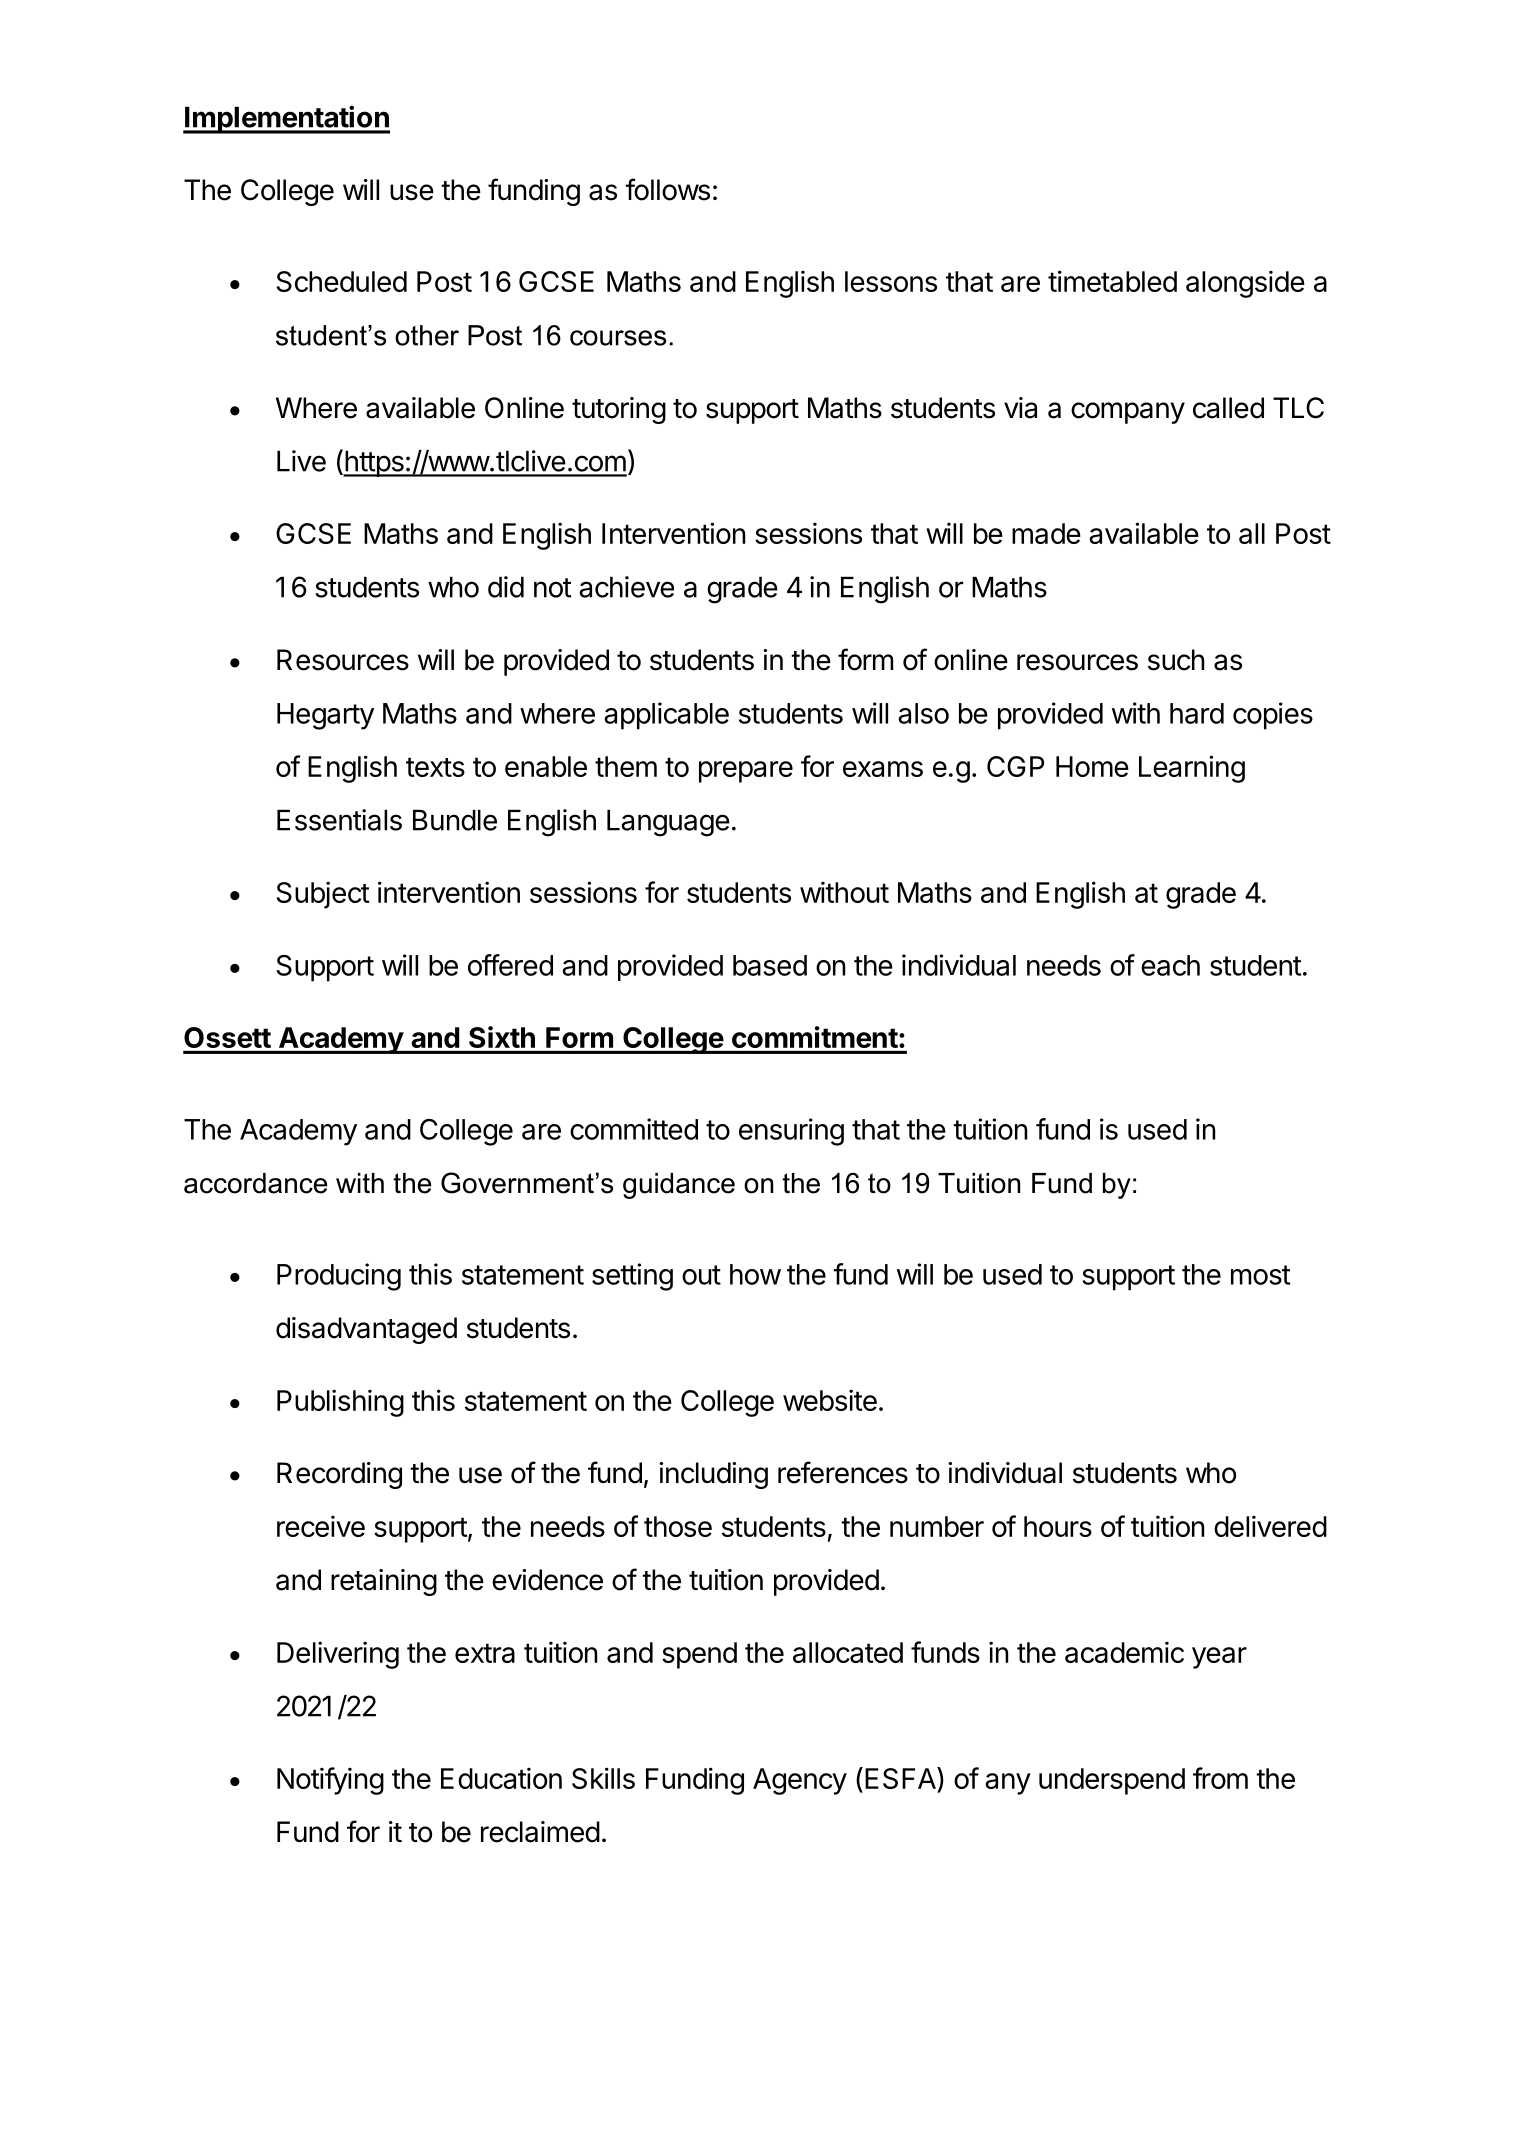 The width and height of the screenshot is (1515, 2143). Describe the element at coordinates (830, 1400) in the screenshot. I see `website` at that location.
